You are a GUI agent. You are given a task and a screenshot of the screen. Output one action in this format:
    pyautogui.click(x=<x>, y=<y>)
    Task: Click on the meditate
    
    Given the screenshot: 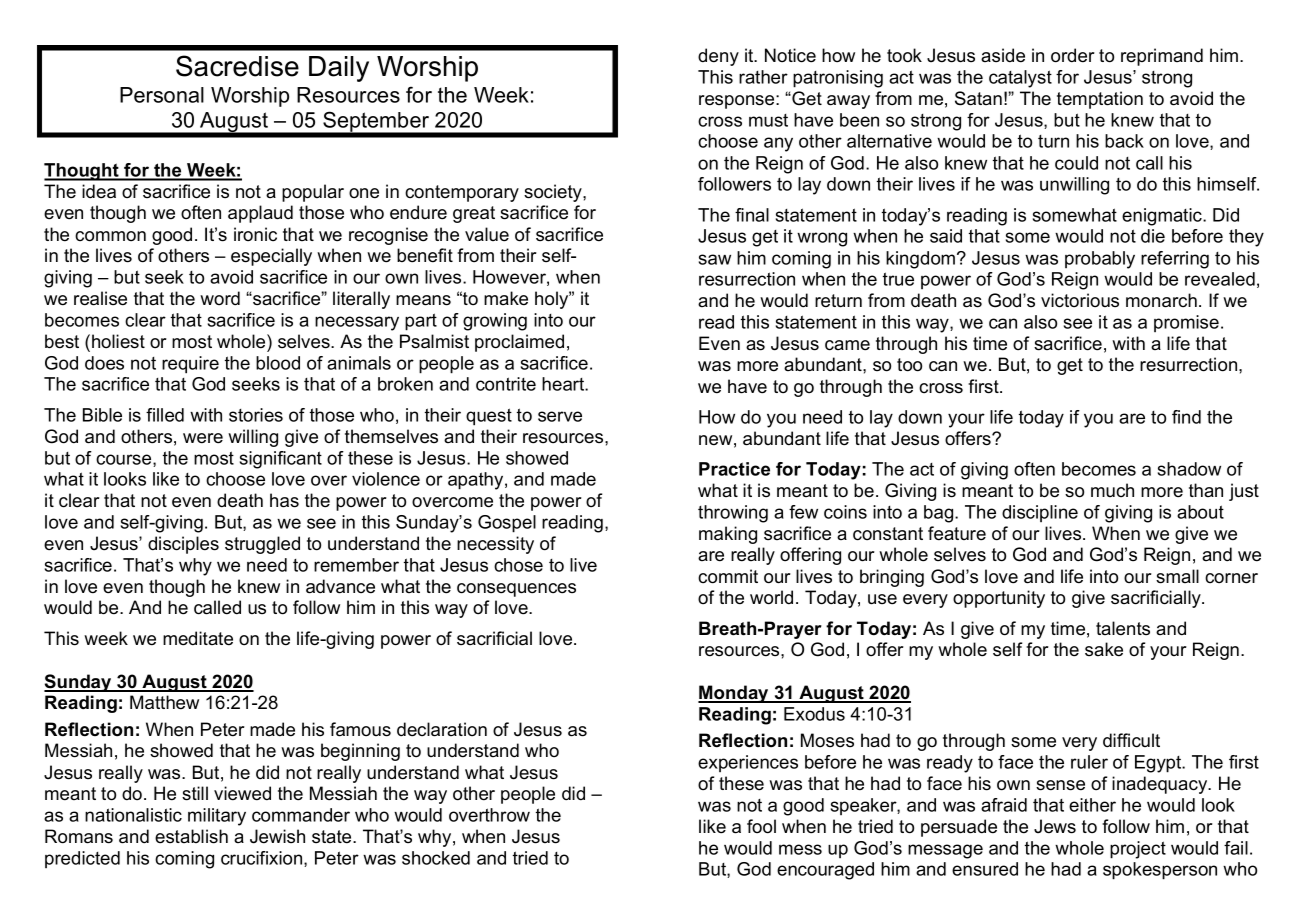 What is the action you would take?
    pyautogui.click(x=198, y=638)
